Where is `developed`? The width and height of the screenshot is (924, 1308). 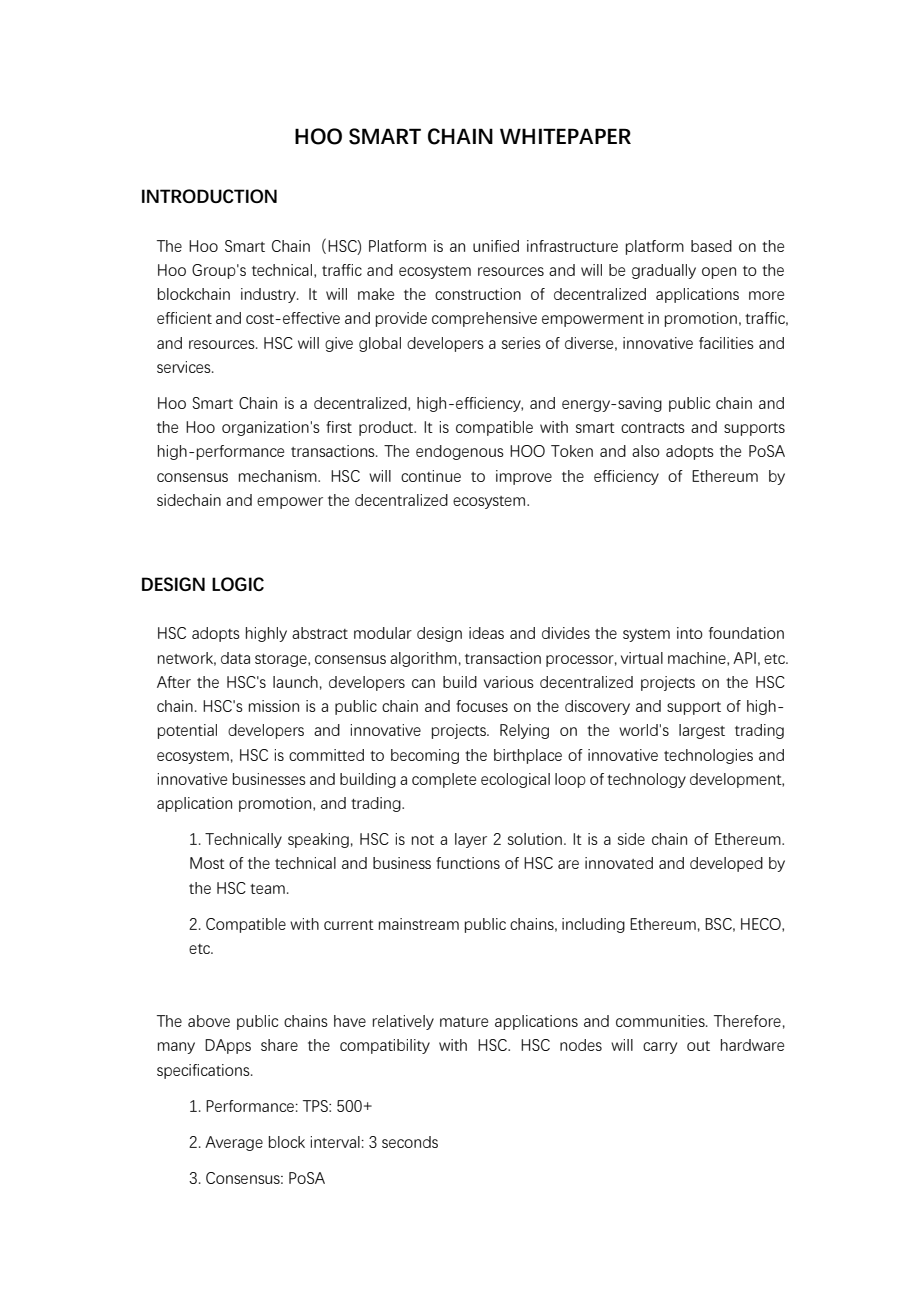
developed is located at coordinates (726, 864).
